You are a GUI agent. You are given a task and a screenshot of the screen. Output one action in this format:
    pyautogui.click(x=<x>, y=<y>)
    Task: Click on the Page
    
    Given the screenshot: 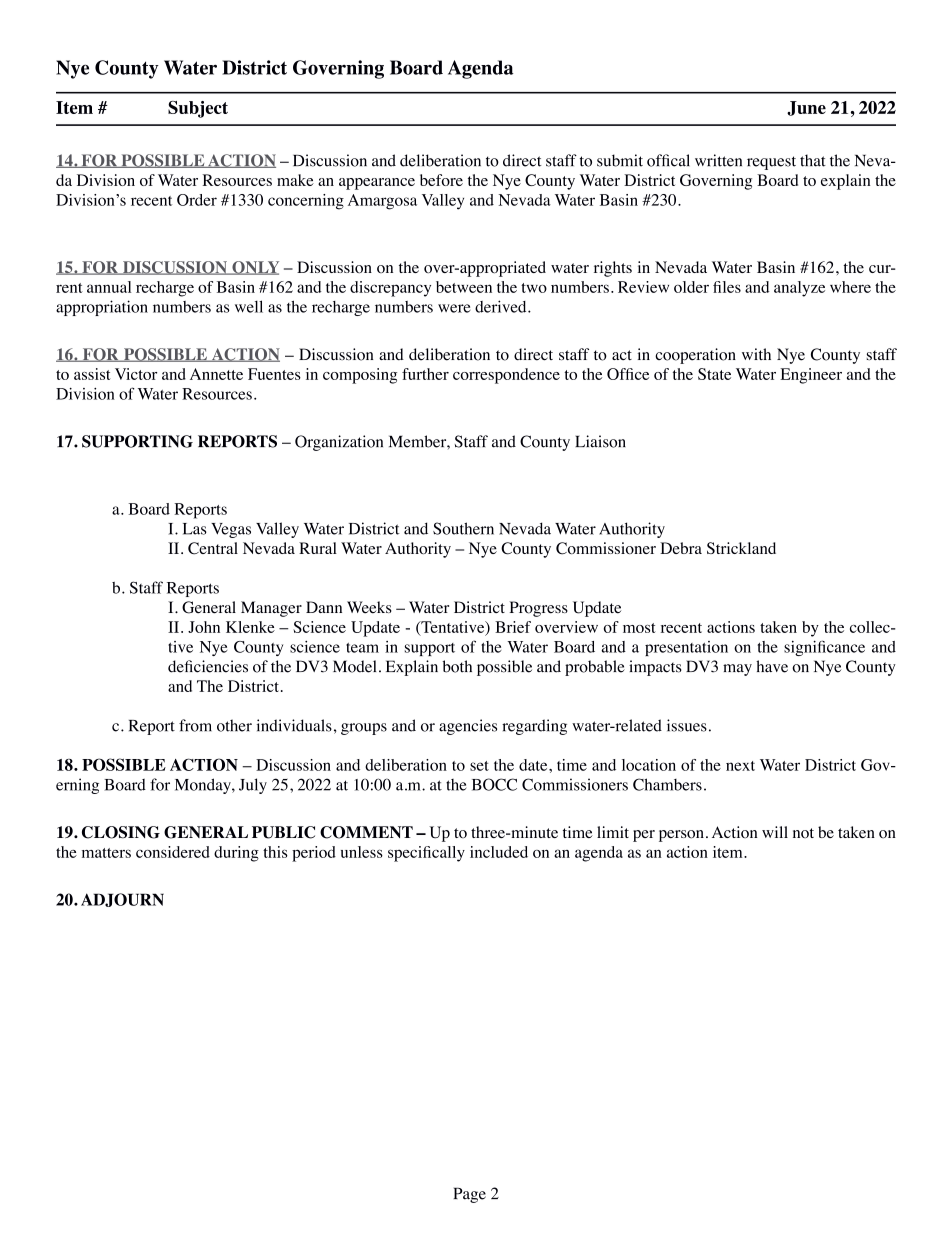 What is the action you would take?
    pyautogui.click(x=470, y=1195)
